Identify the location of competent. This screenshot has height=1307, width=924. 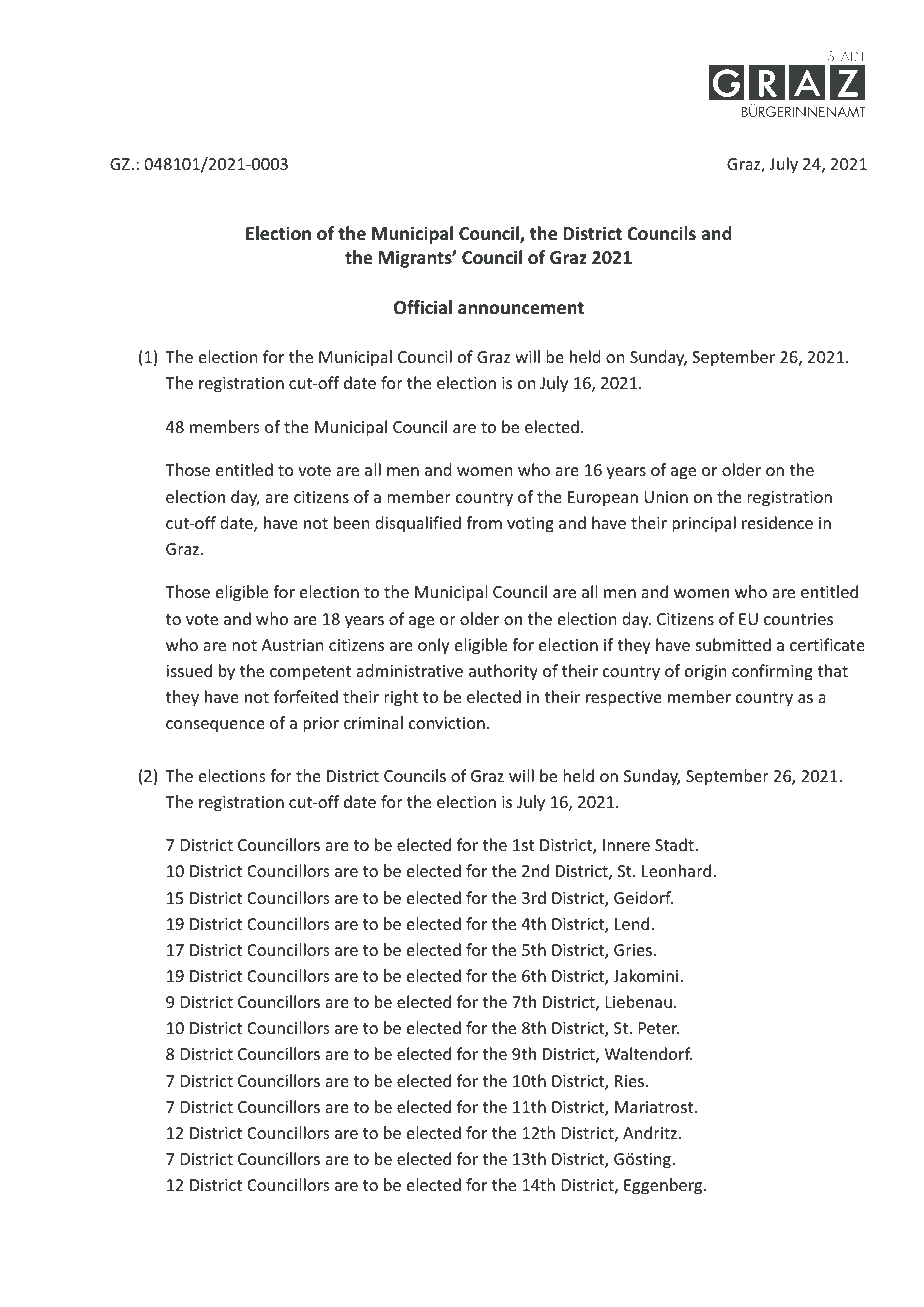
(310, 673).
